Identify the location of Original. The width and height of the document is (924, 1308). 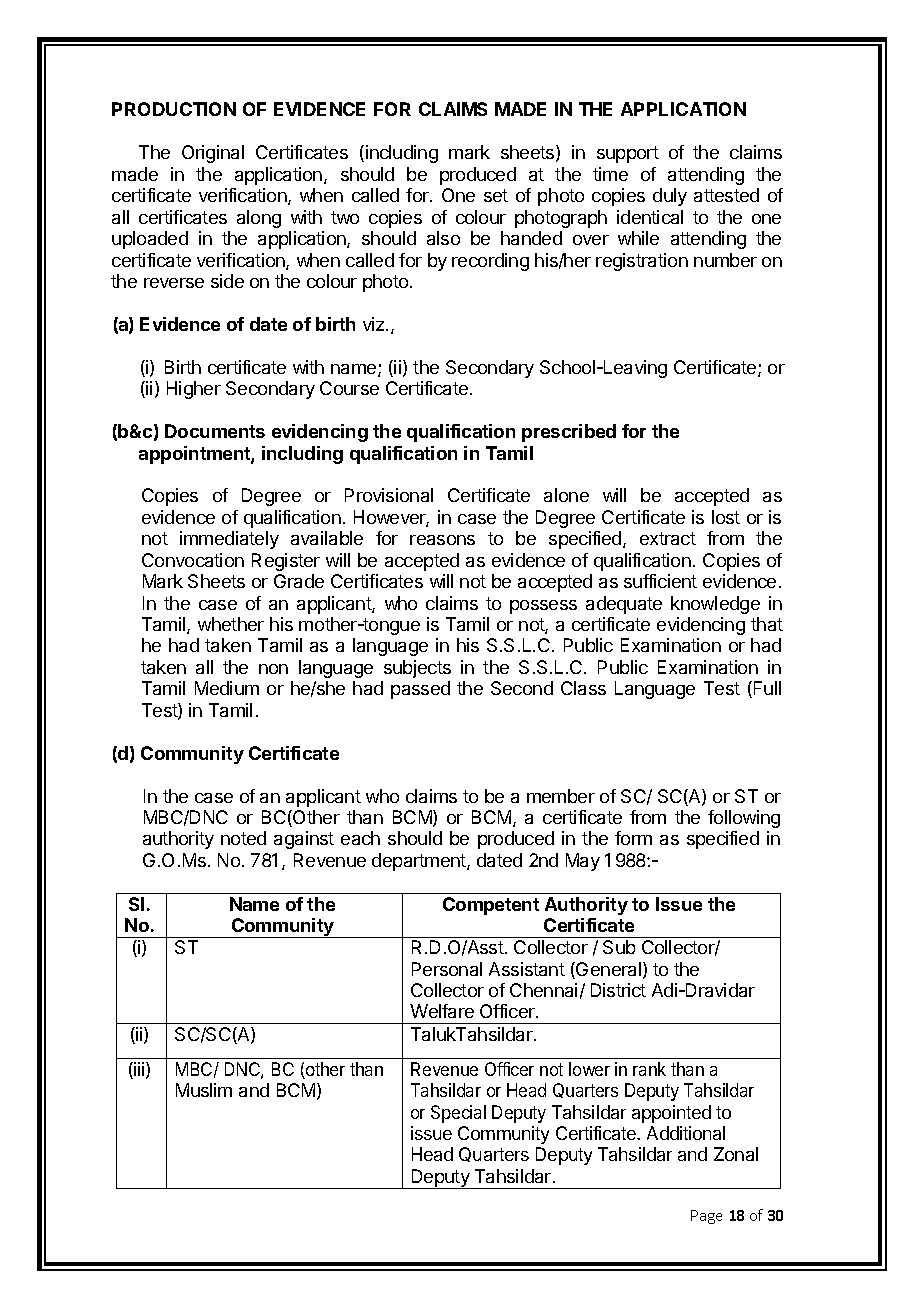
(213, 154).
